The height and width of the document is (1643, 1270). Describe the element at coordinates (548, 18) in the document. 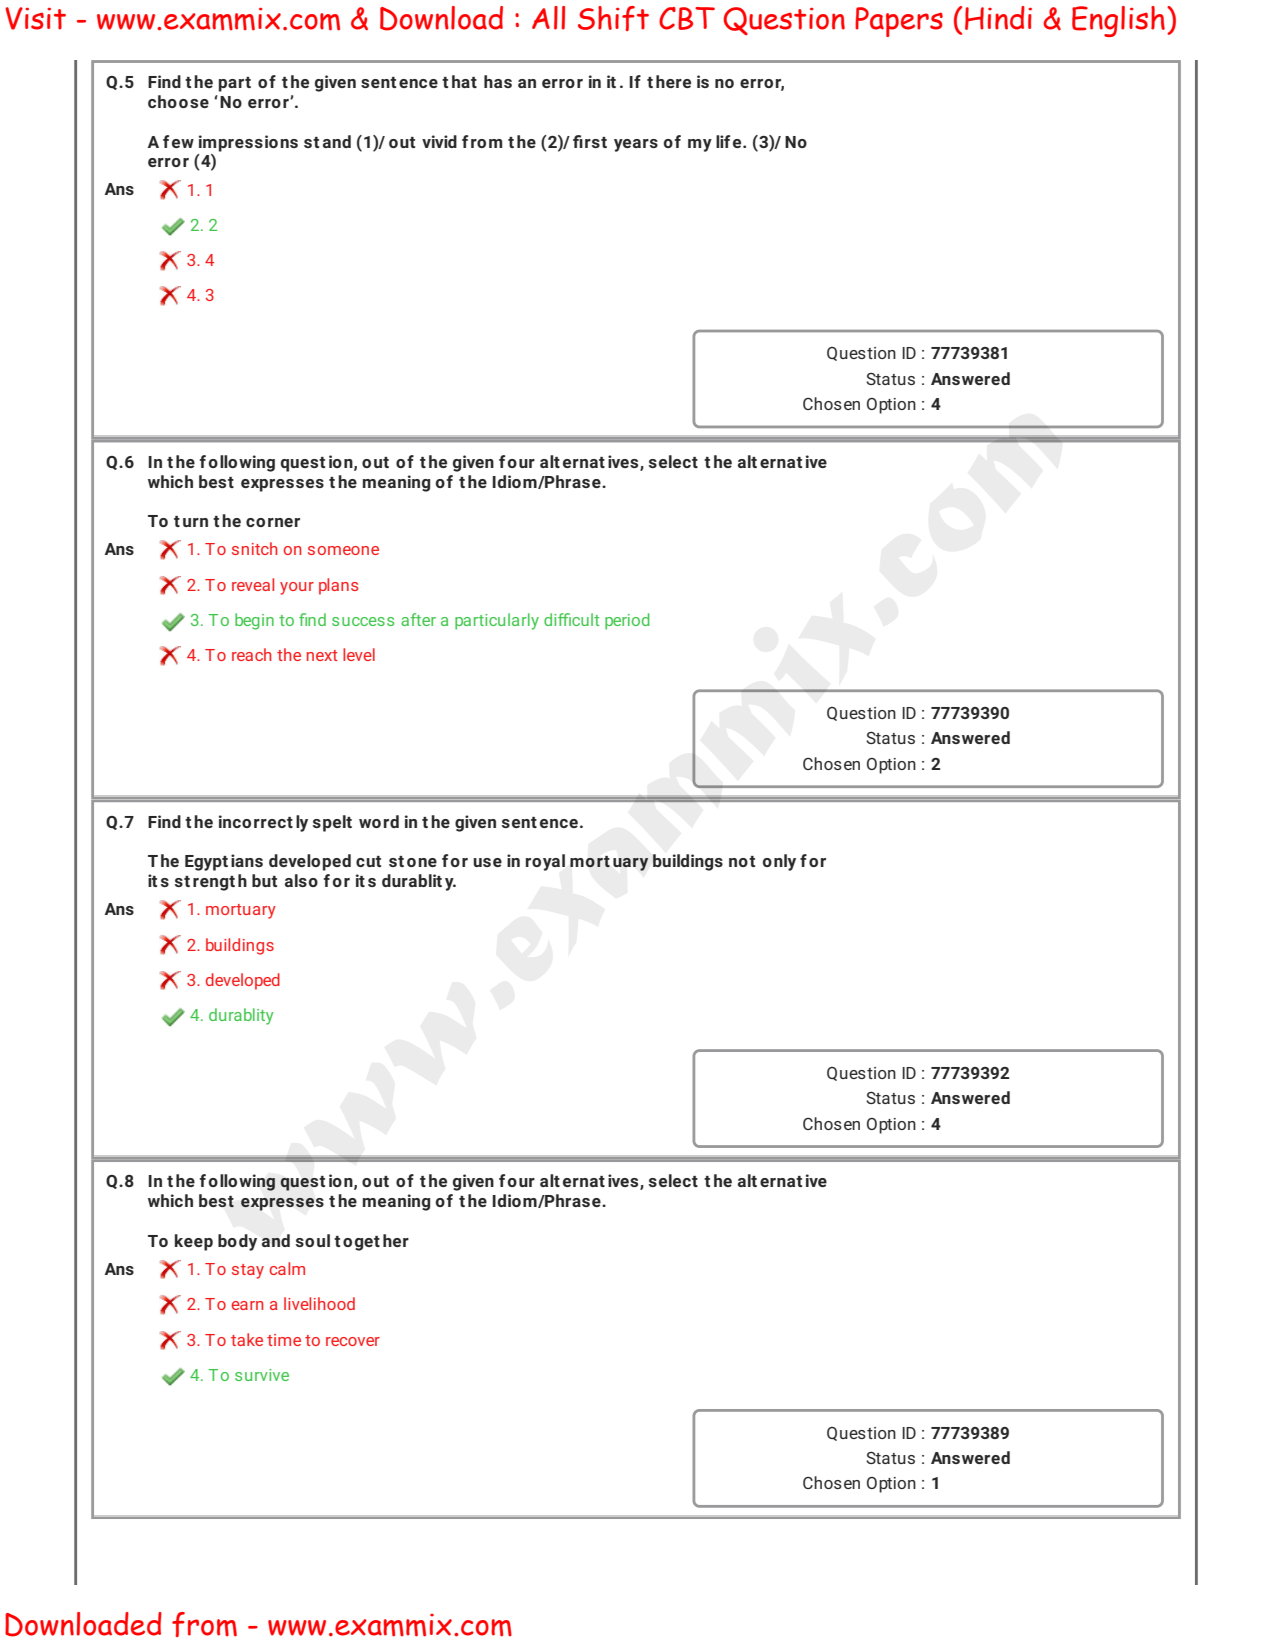

I see `All` at that location.
